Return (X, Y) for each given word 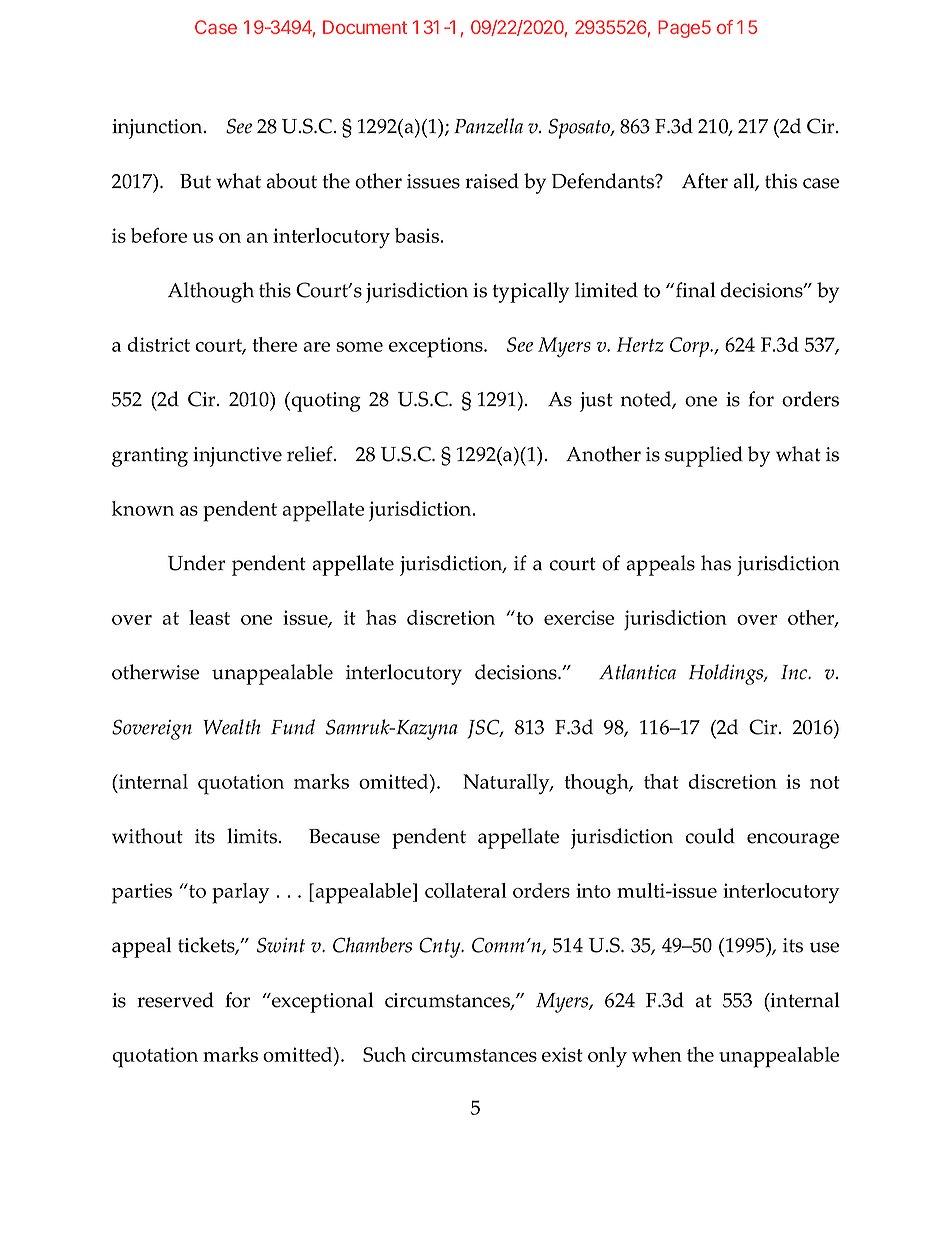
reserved (175, 1000)
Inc (795, 672)
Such (384, 1054)
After (705, 181)
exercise (579, 617)
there (274, 344)
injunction (158, 129)
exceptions (437, 347)
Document (365, 27)
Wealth (232, 727)
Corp (690, 347)
